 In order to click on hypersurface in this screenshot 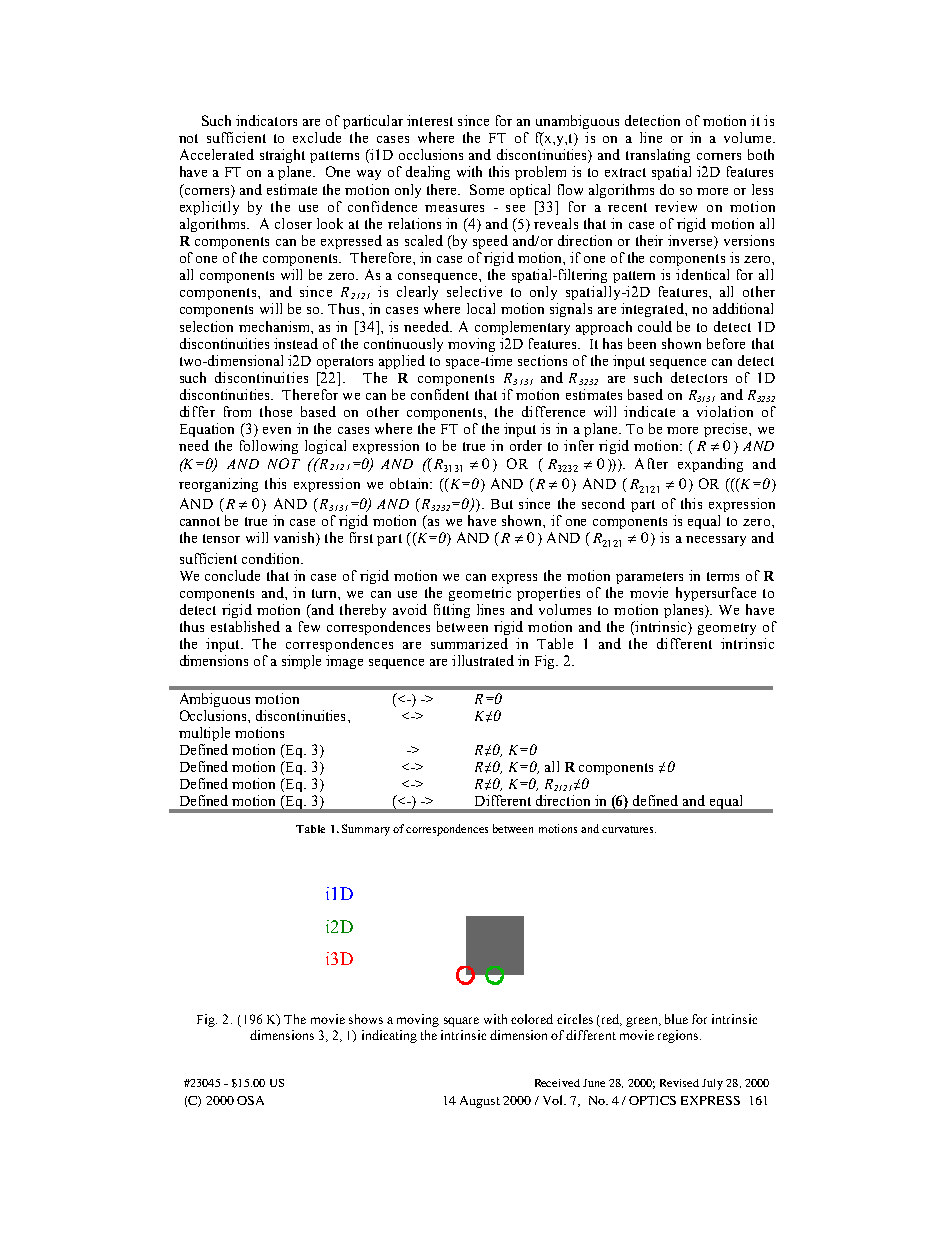, I will do `click(716, 594)`.
